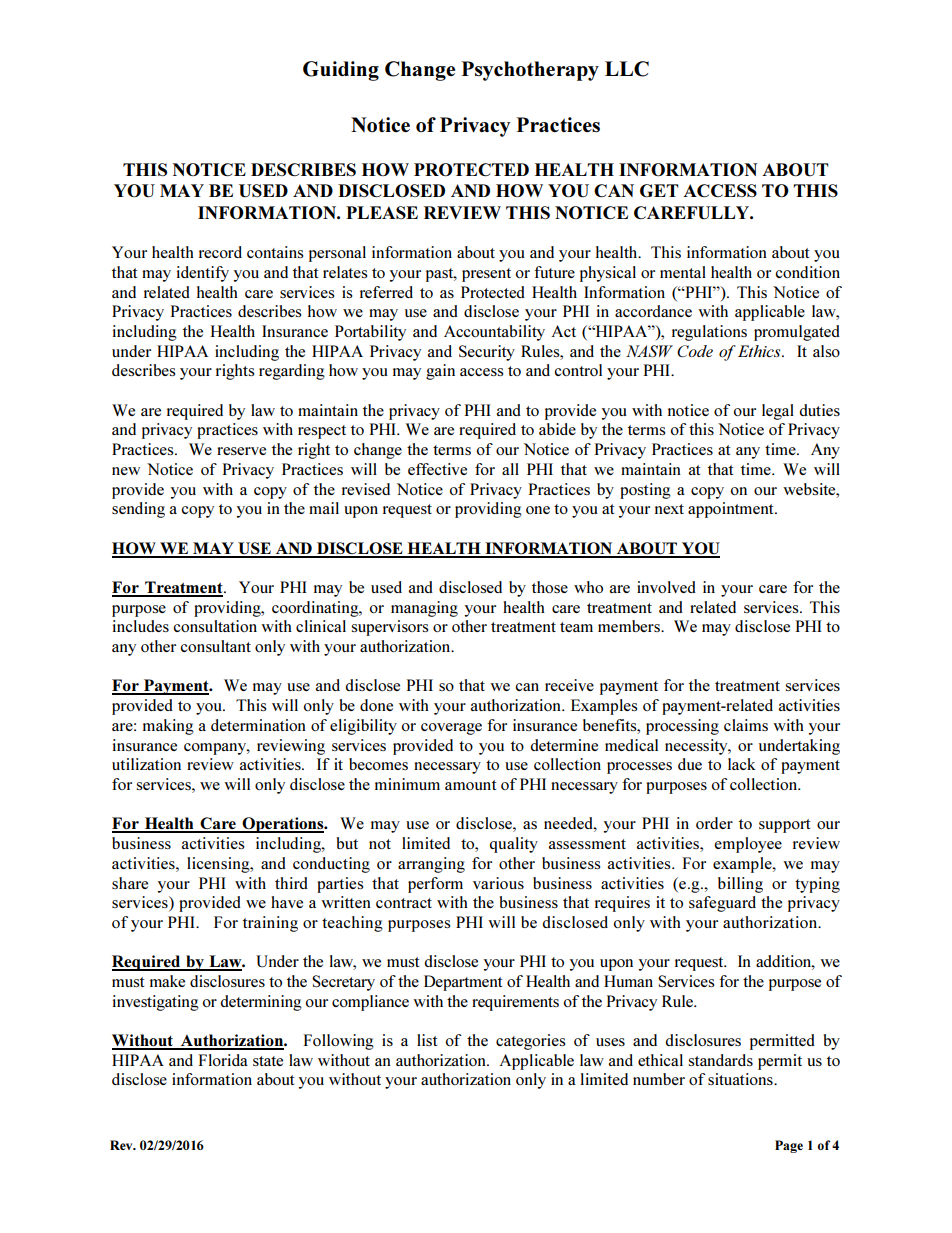 The width and height of the image is (952, 1233). I want to click on identify, so click(203, 274).
